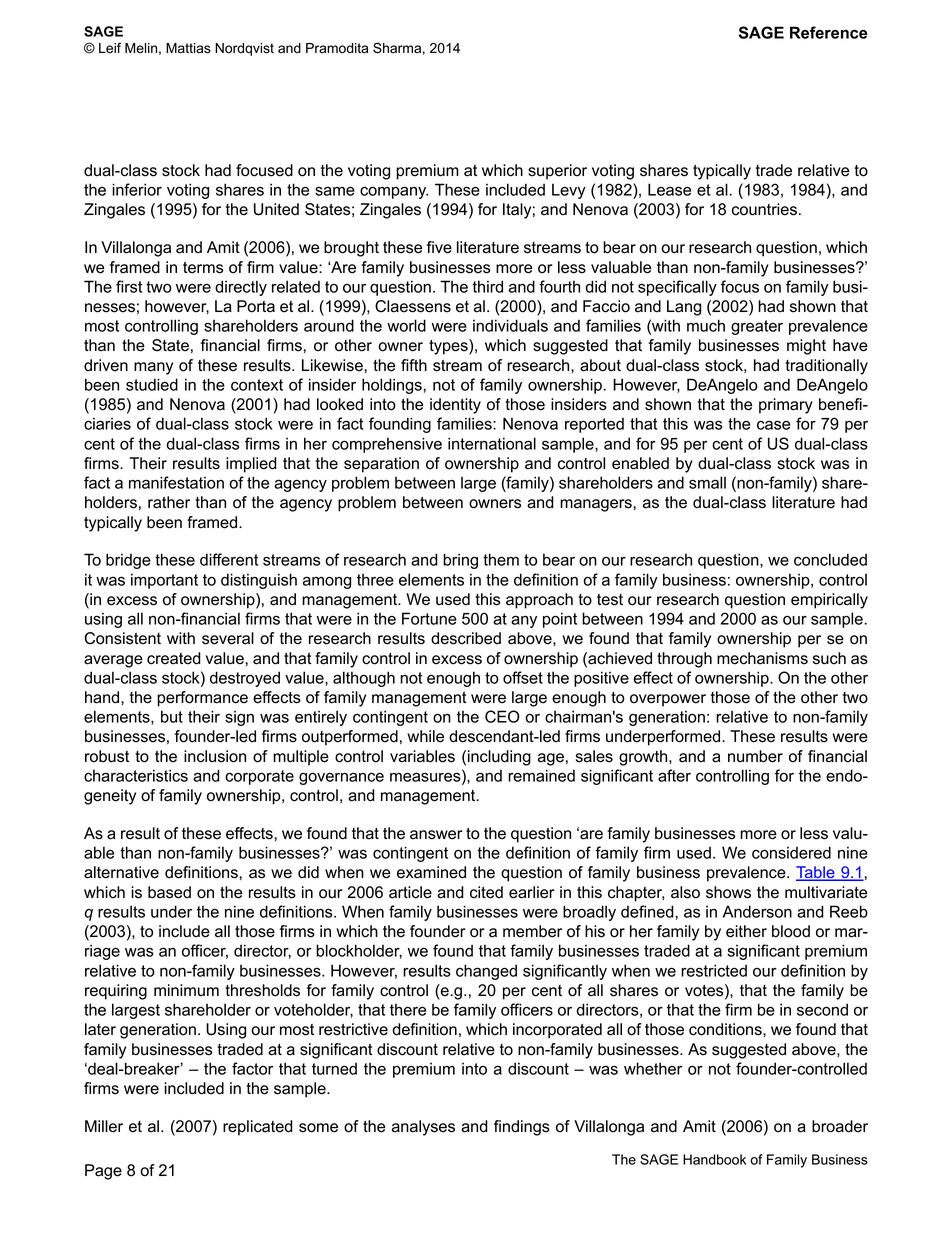 The width and height of the screenshot is (952, 1233). I want to click on replicated, so click(258, 1128).
